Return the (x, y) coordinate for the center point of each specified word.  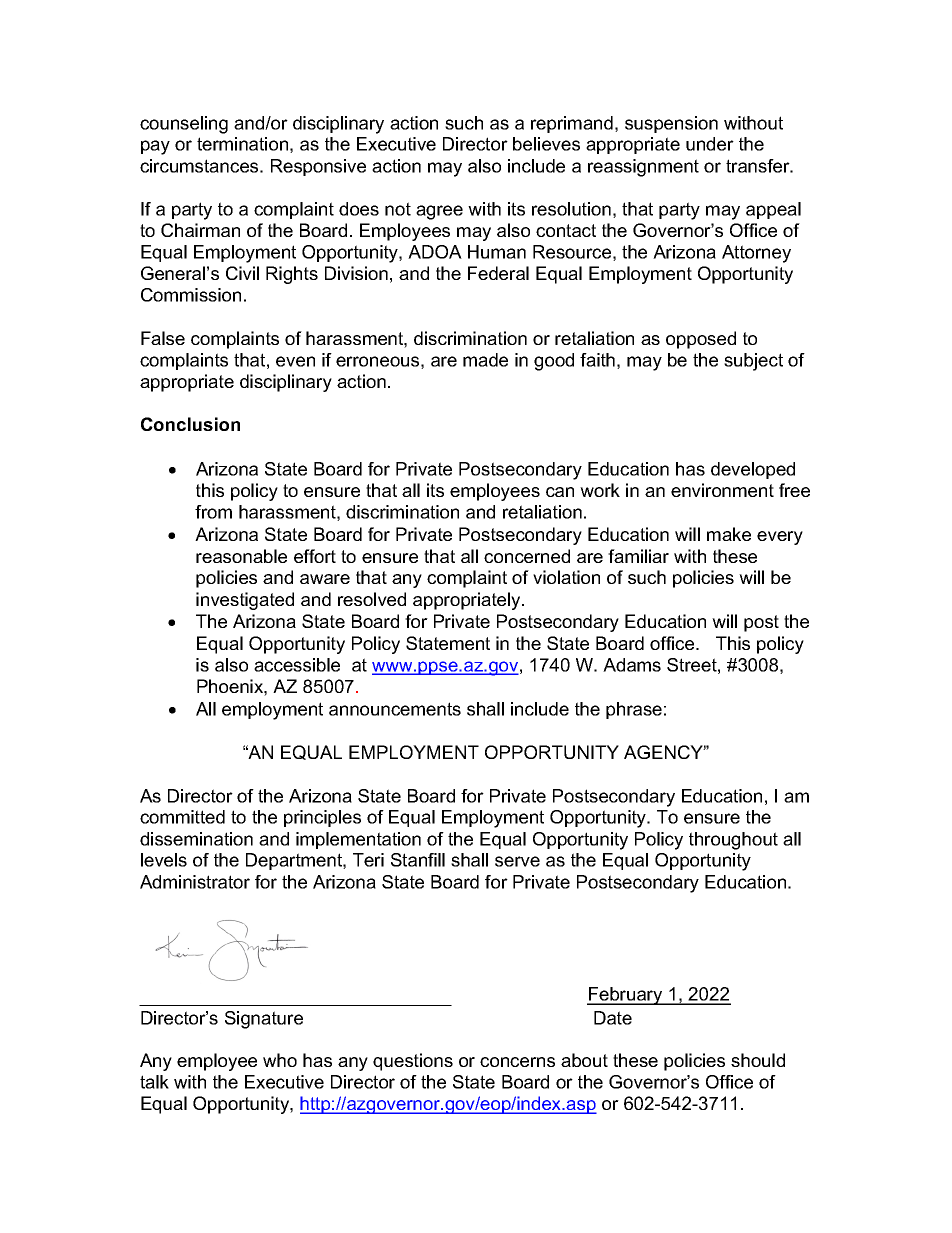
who (280, 1060)
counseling (184, 125)
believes (546, 144)
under (710, 144)
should (758, 1060)
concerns (517, 1062)
